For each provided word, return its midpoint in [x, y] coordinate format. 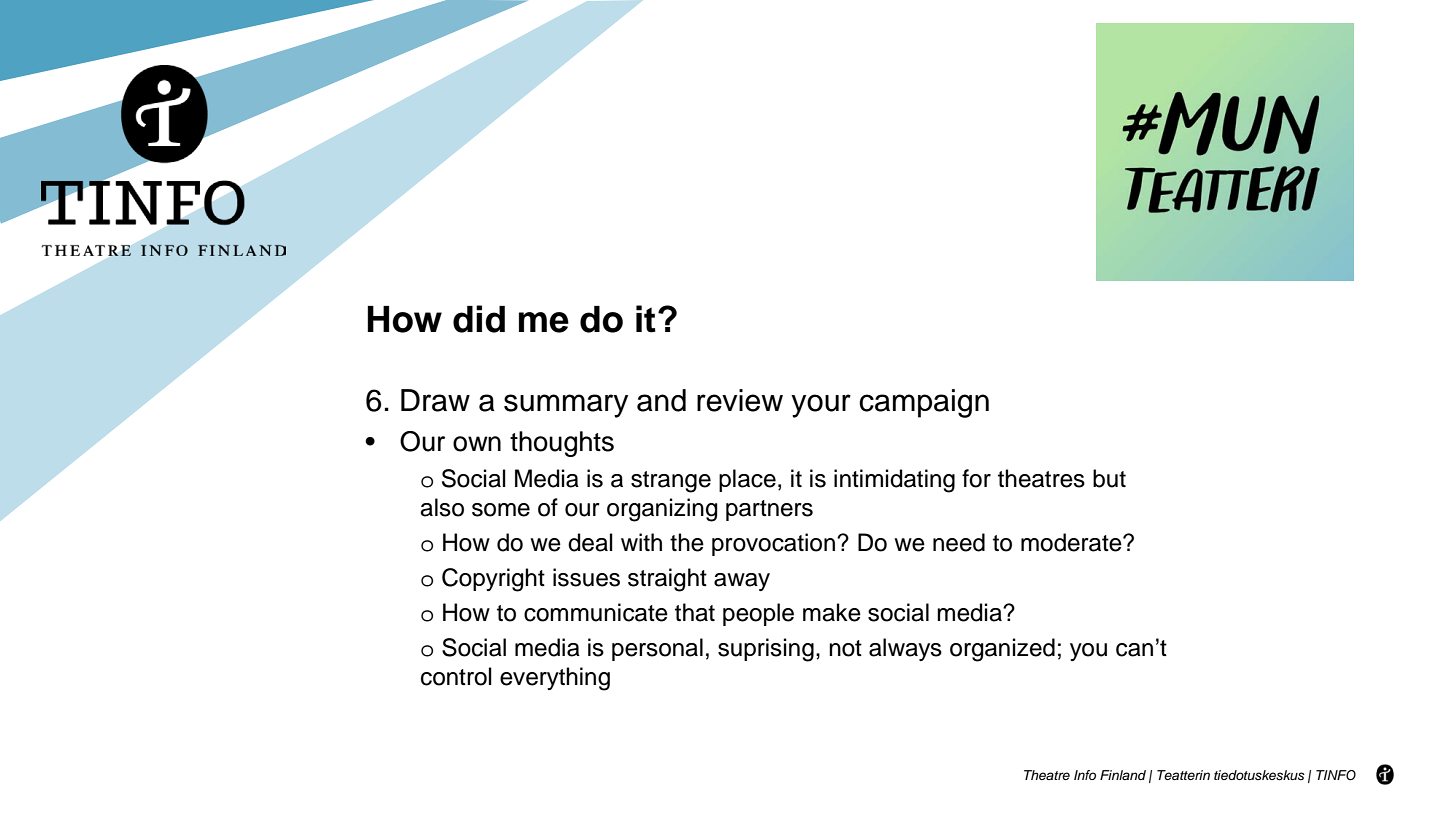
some [501, 510]
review [740, 400]
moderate [1072, 542]
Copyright [493, 580]
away [742, 582]
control [456, 676]
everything [555, 679]
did [479, 319]
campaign [924, 403]
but [1109, 478]
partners [769, 510]
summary [566, 406]
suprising [766, 650]
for [976, 478]
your [821, 406]
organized [1002, 650]
